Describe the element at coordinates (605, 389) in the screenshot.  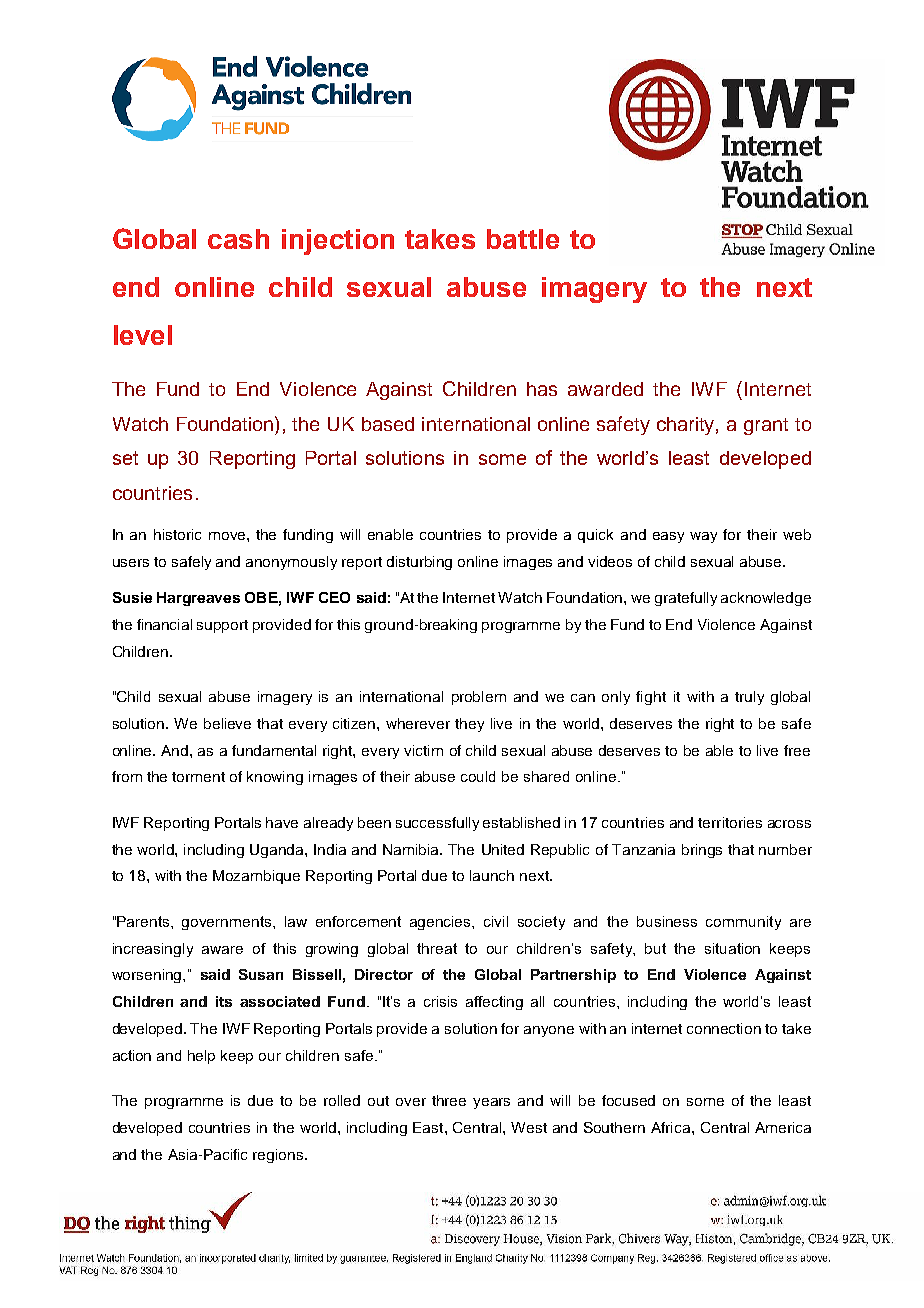
I see `awarded` at that location.
